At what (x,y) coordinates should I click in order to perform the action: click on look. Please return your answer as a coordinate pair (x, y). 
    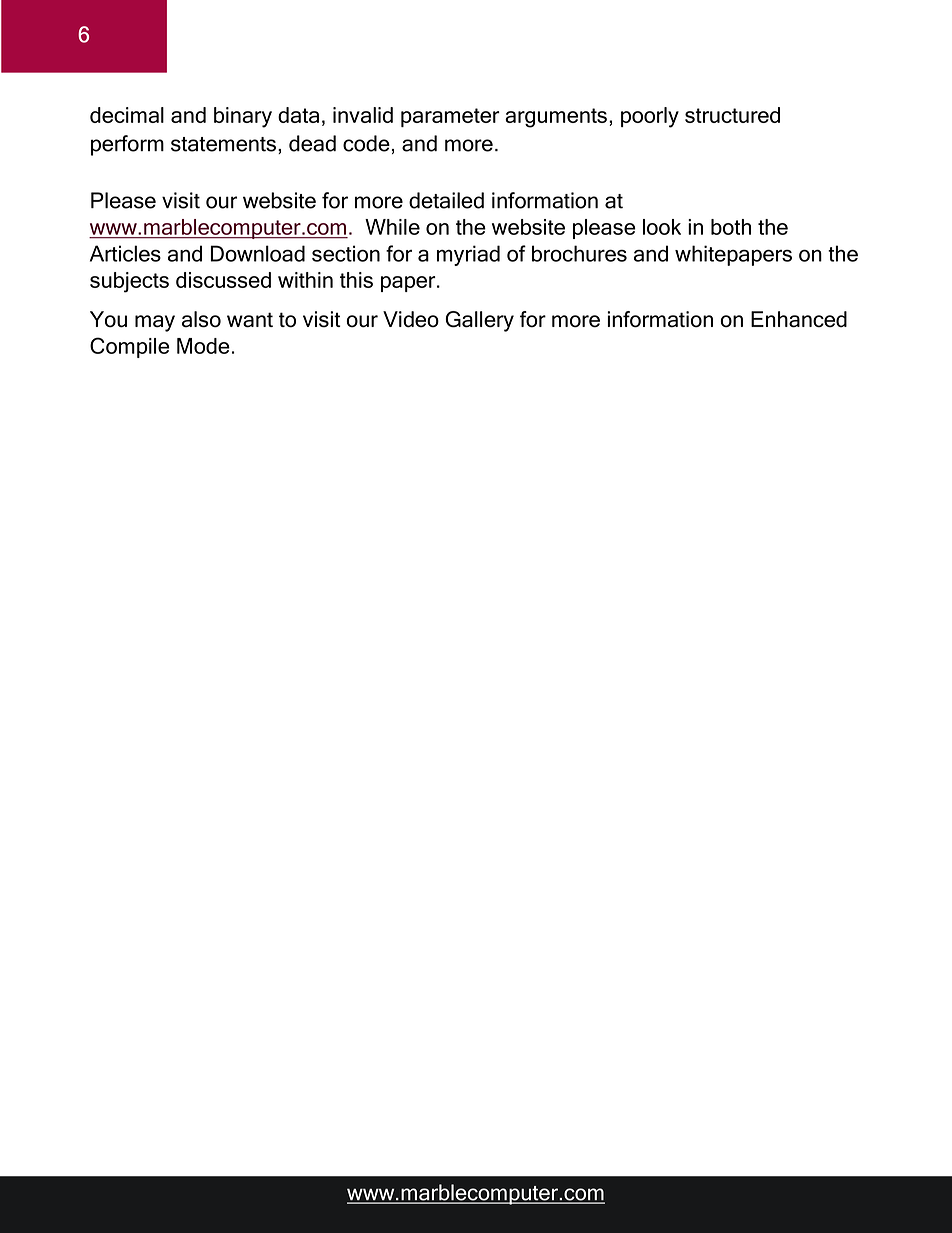
    Looking at the image, I should click on (662, 227).
